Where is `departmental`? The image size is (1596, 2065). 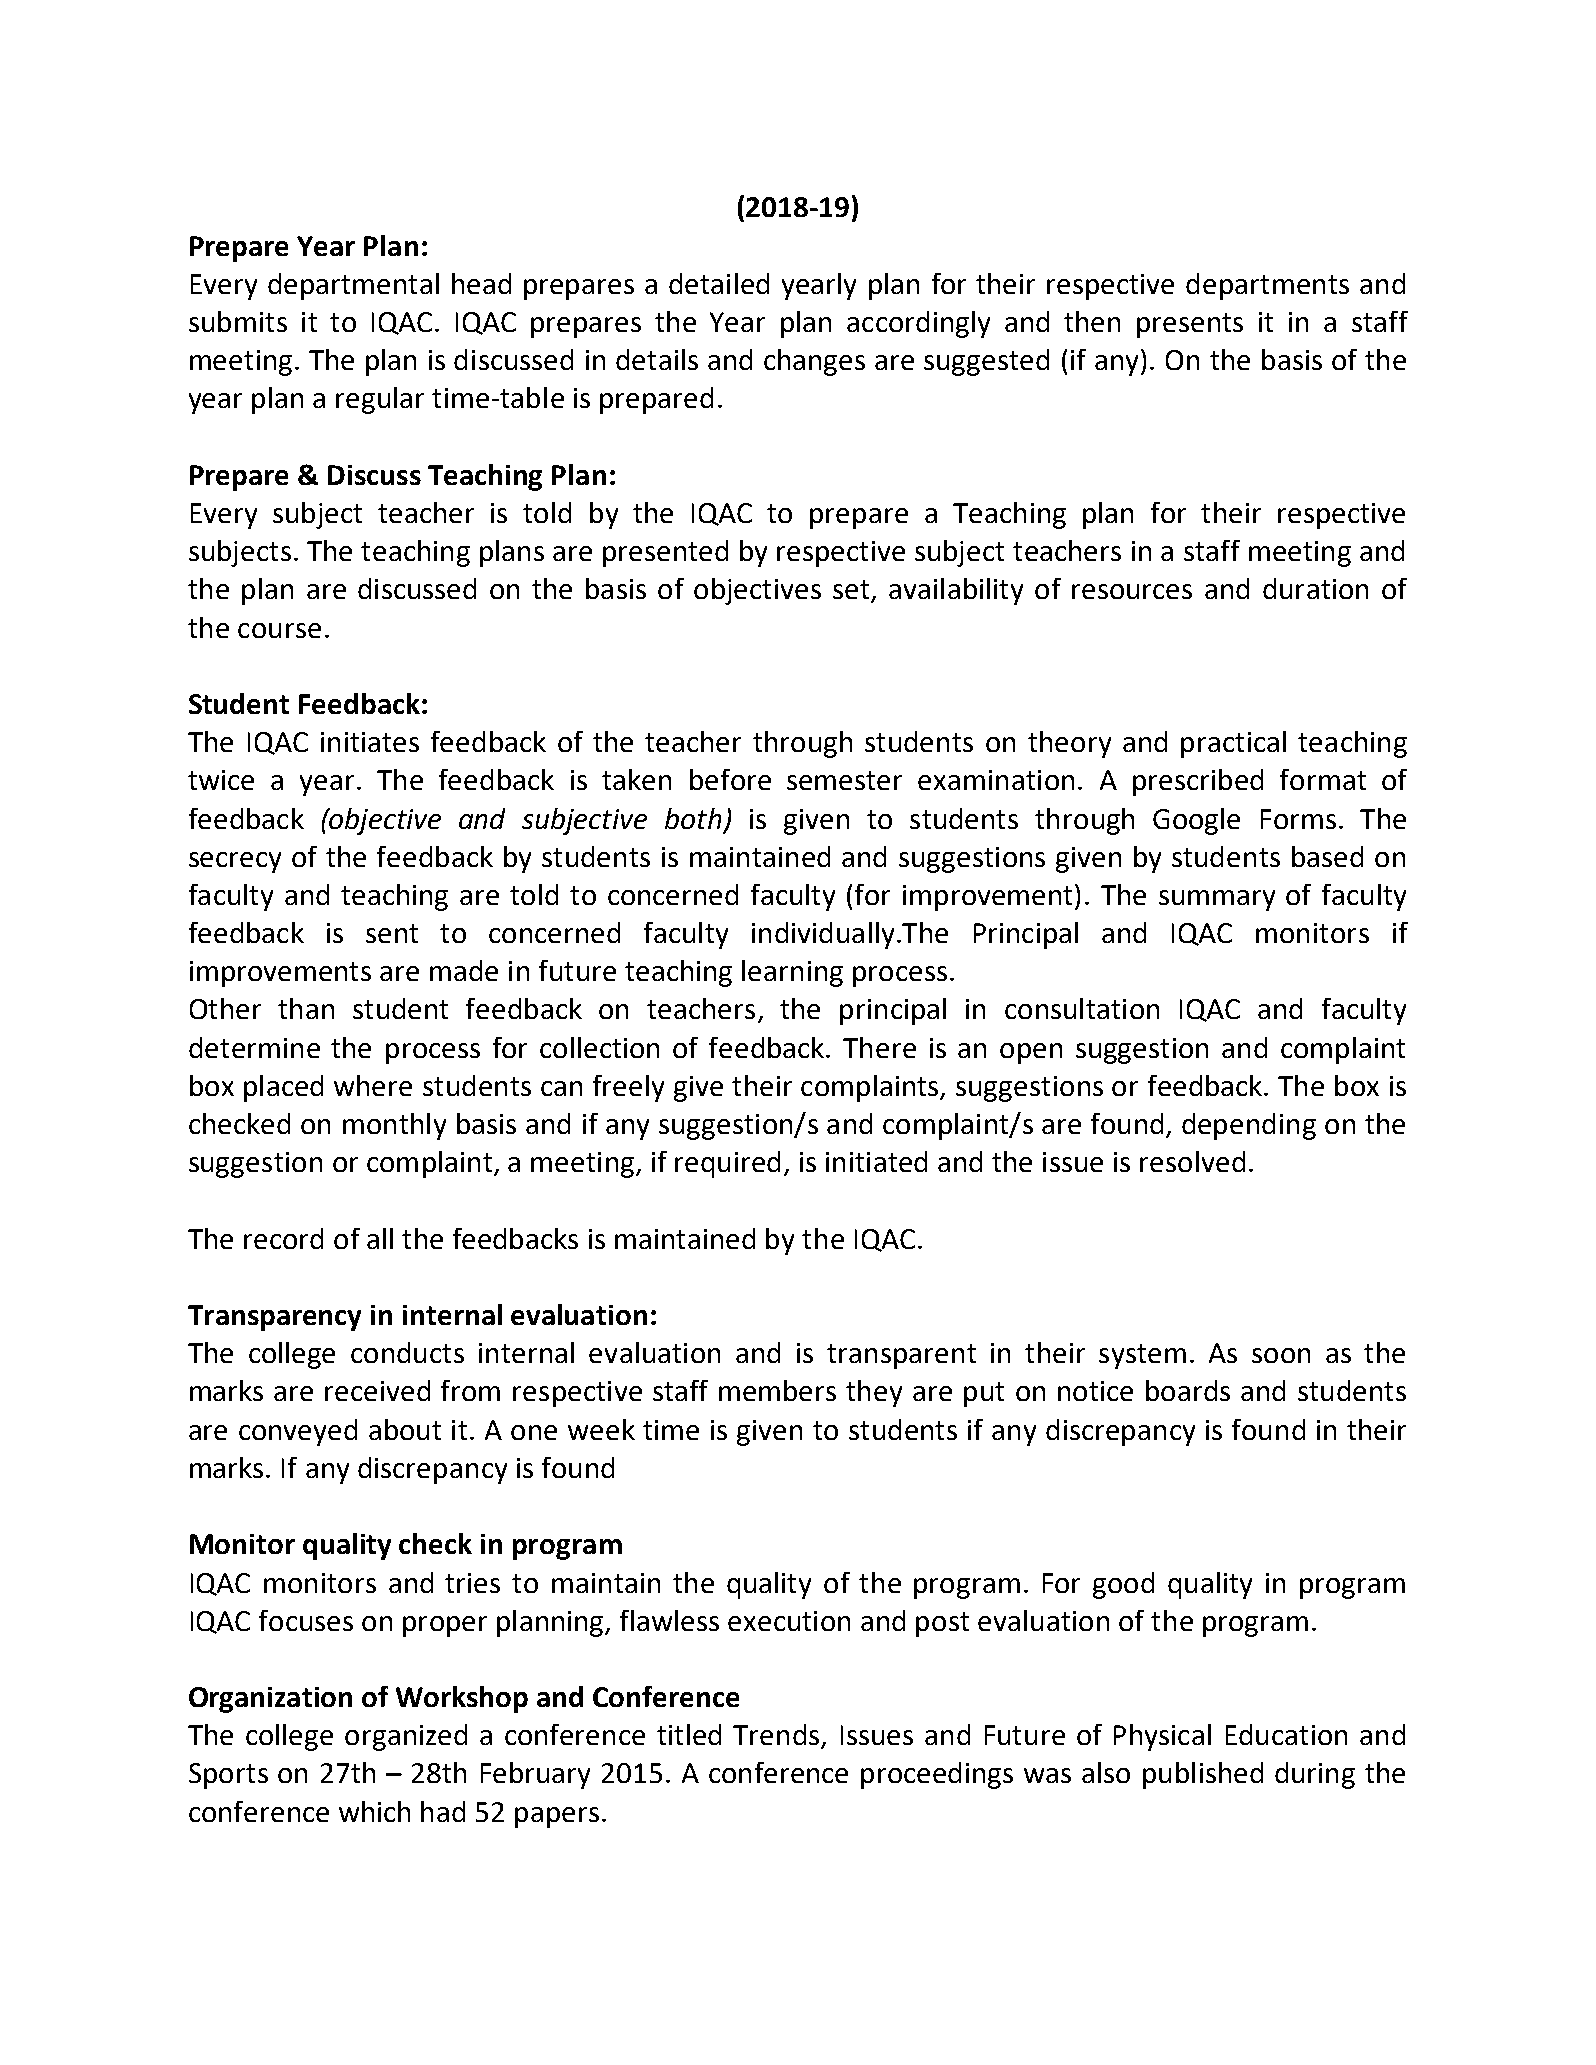
departmental is located at coordinates (353, 286).
